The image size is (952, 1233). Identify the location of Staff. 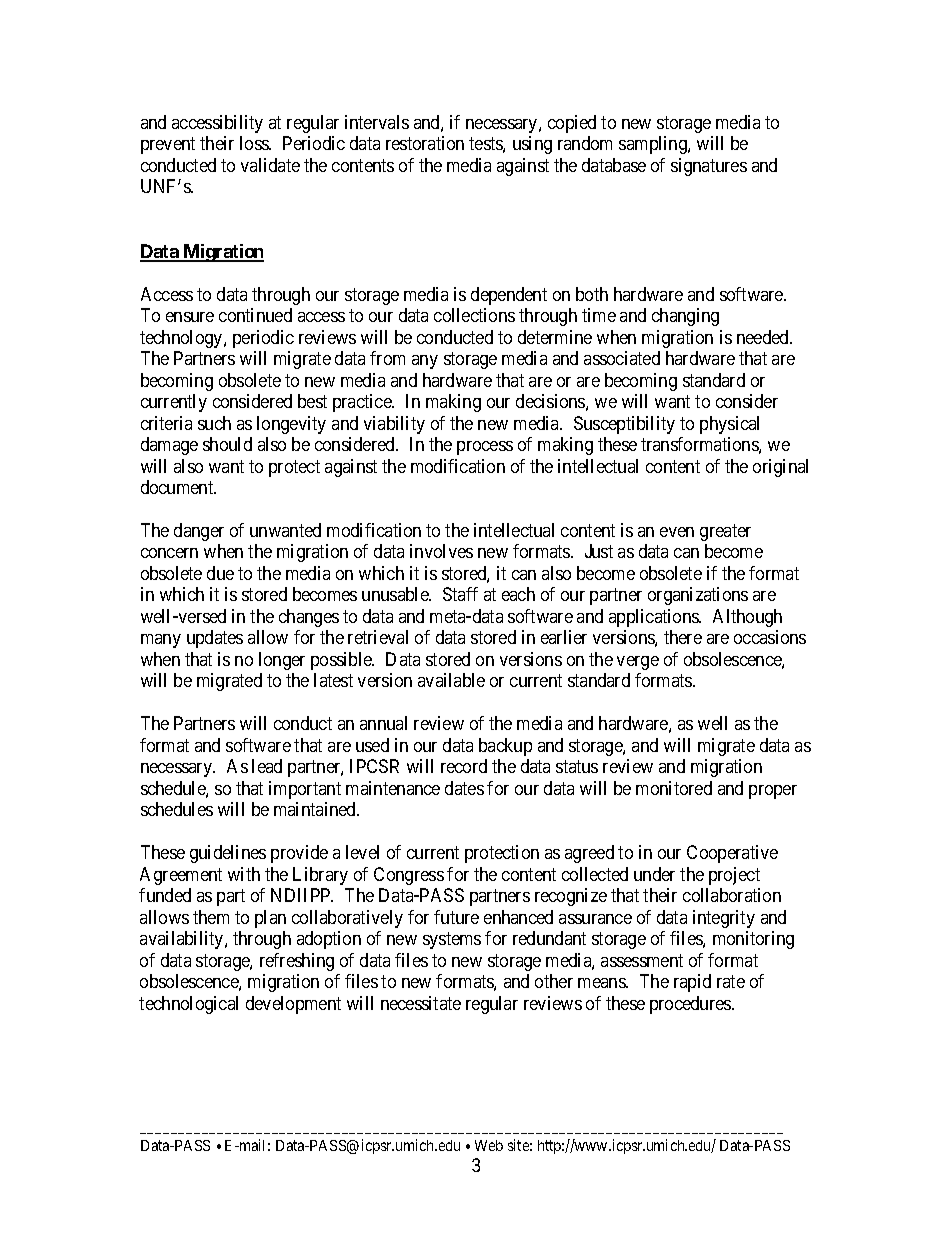
(460, 594).
